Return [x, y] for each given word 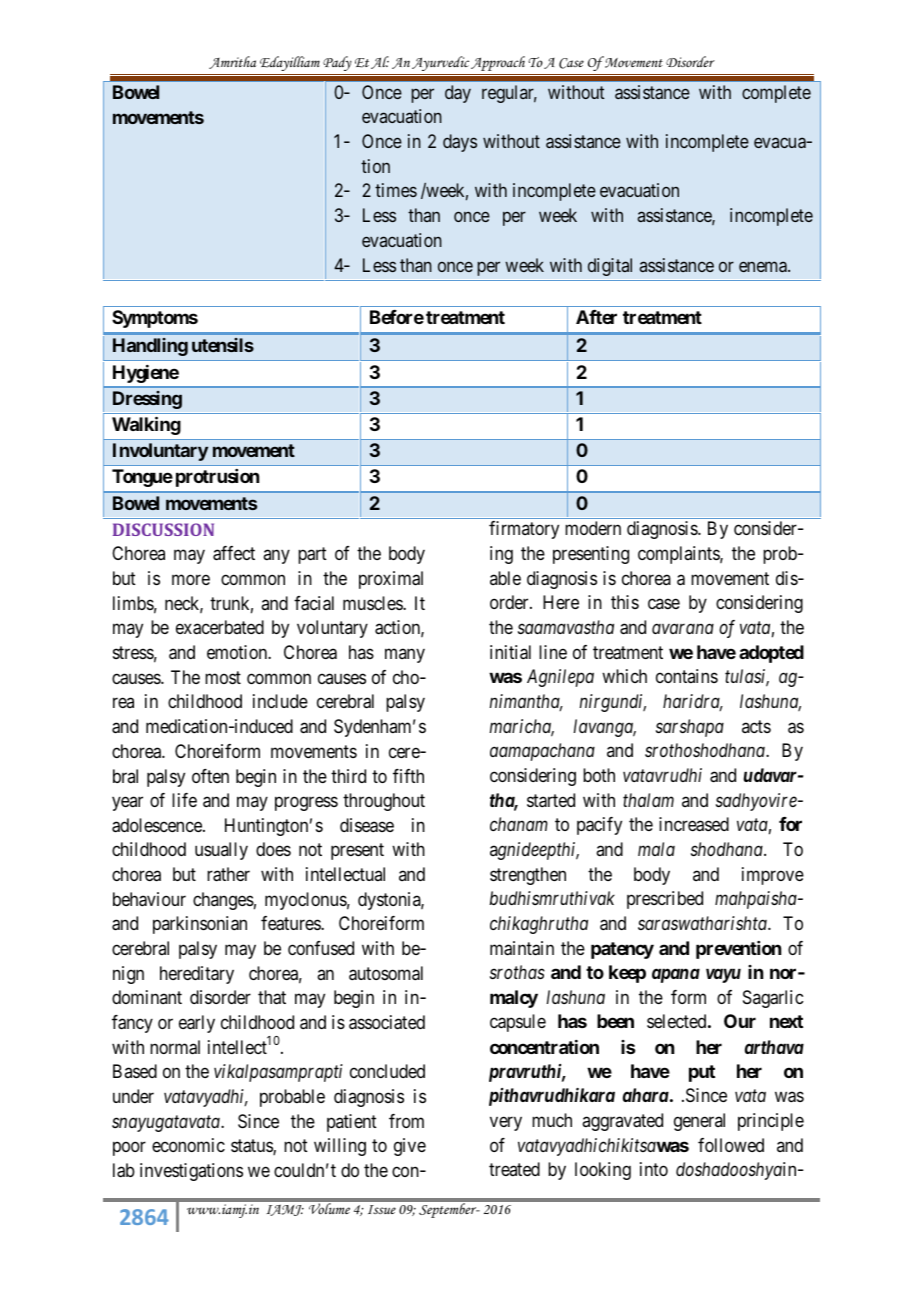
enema [764, 266]
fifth [408, 776]
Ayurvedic [440, 63]
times [396, 190]
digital [610, 267]
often [210, 776]
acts [756, 726]
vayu [723, 976]
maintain [522, 948]
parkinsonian [200, 925]
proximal [391, 580]
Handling [150, 347]
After [596, 317]
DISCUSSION [163, 529]
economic [188, 1145]
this [625, 602]
